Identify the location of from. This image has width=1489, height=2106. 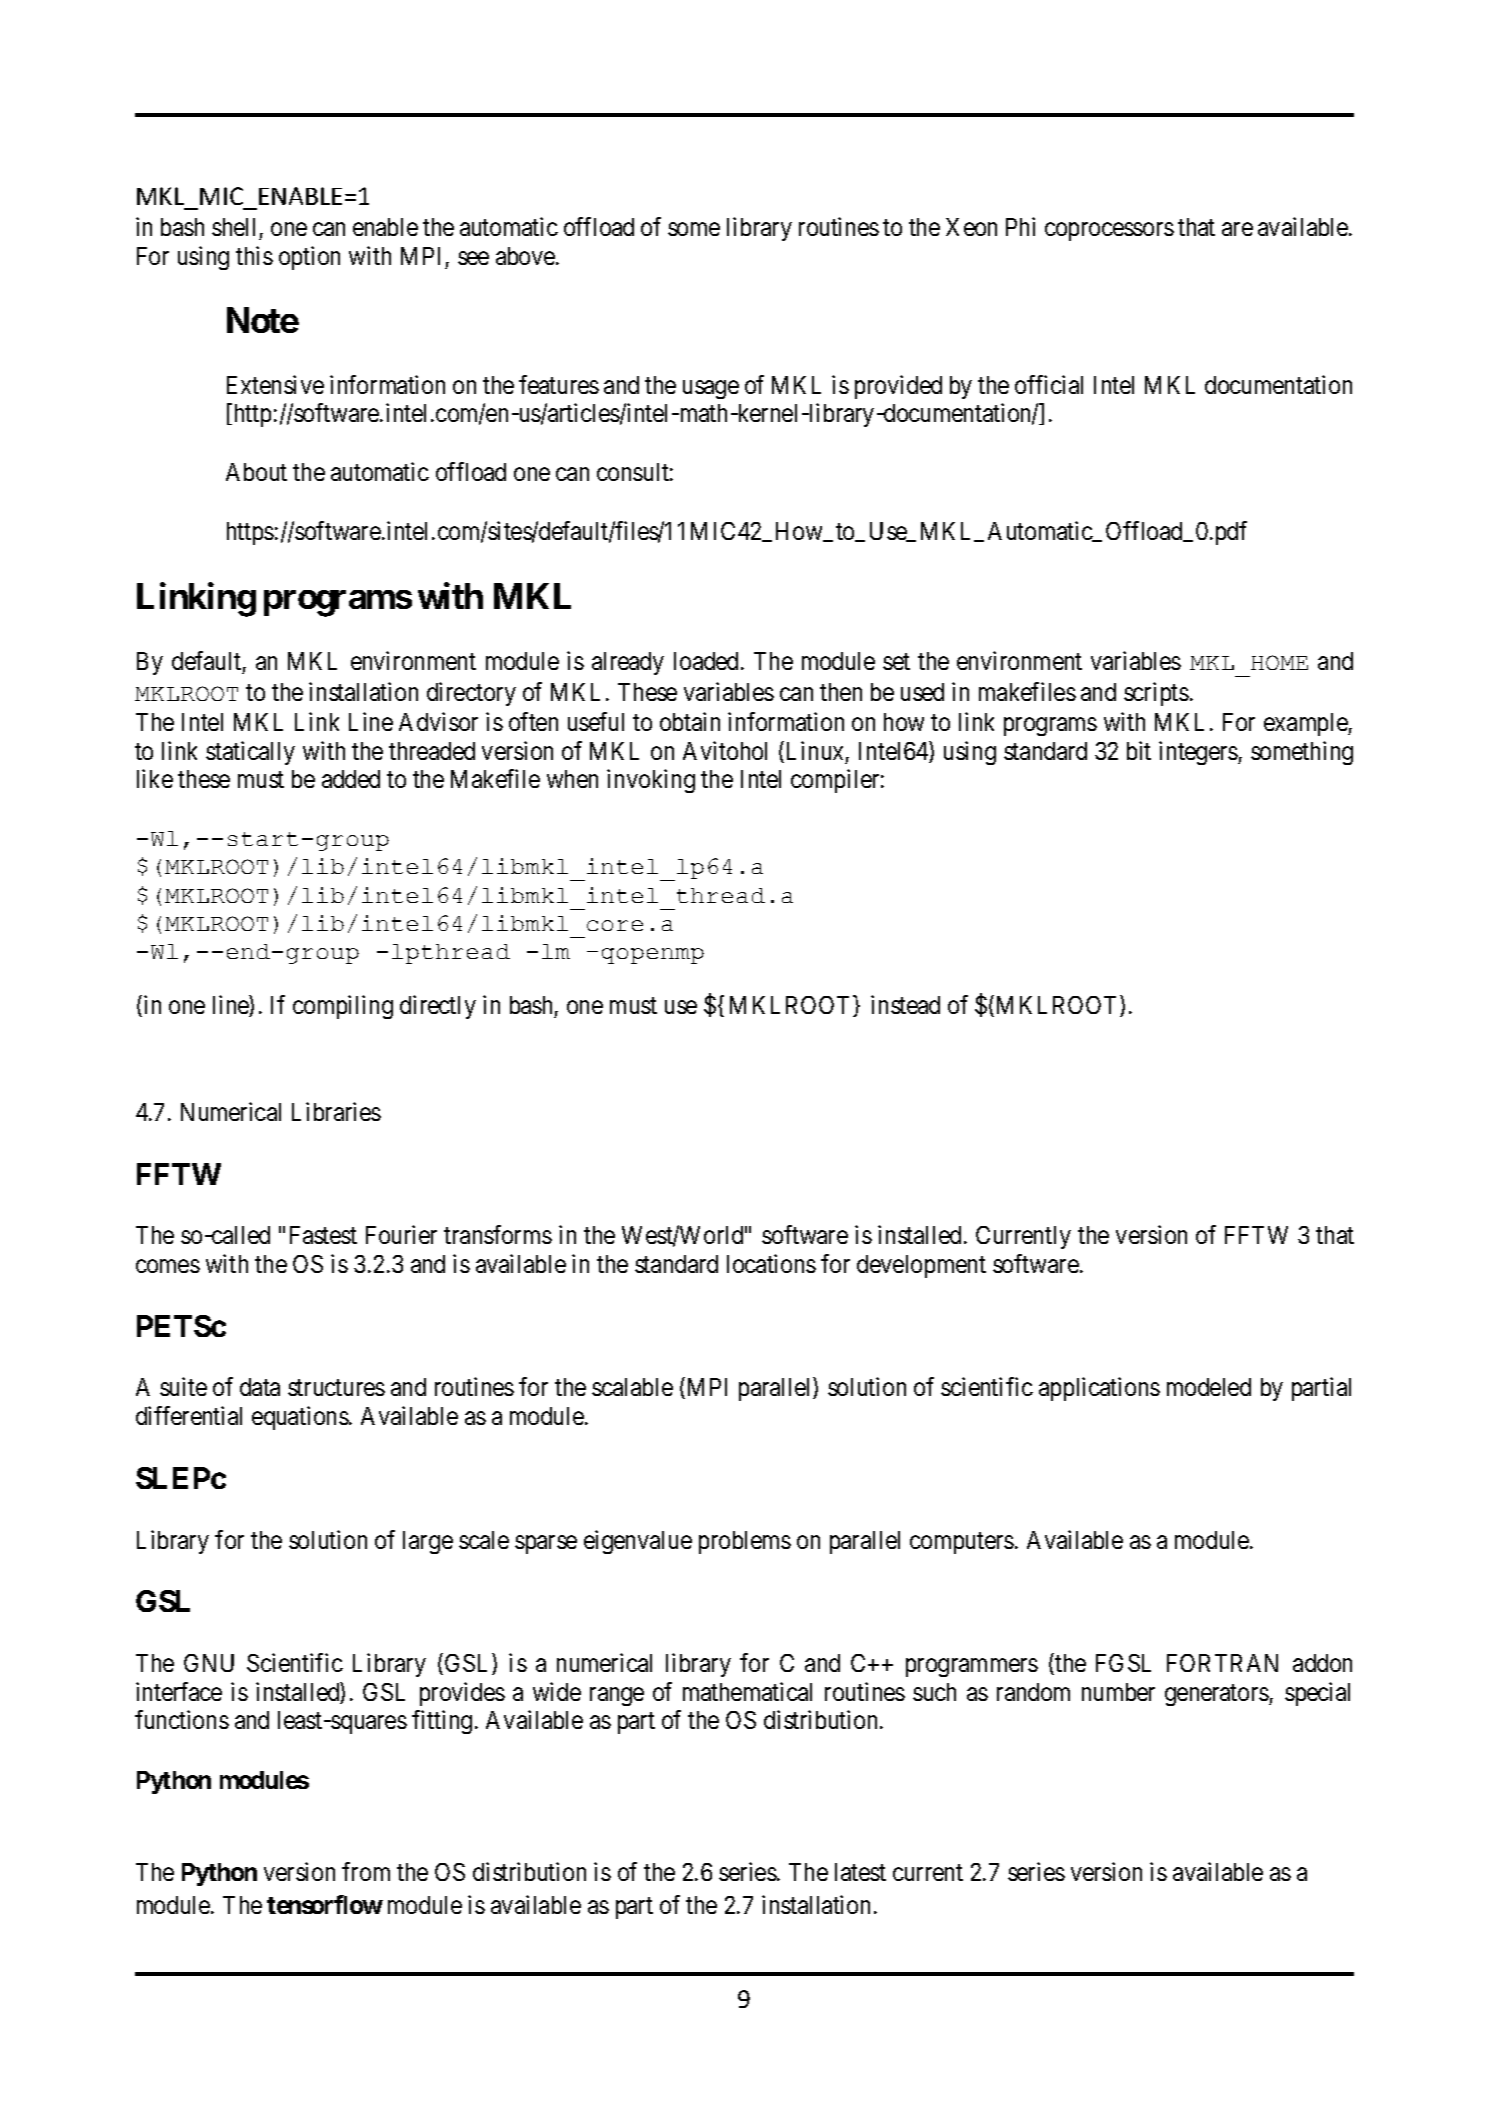
(366, 1871).
